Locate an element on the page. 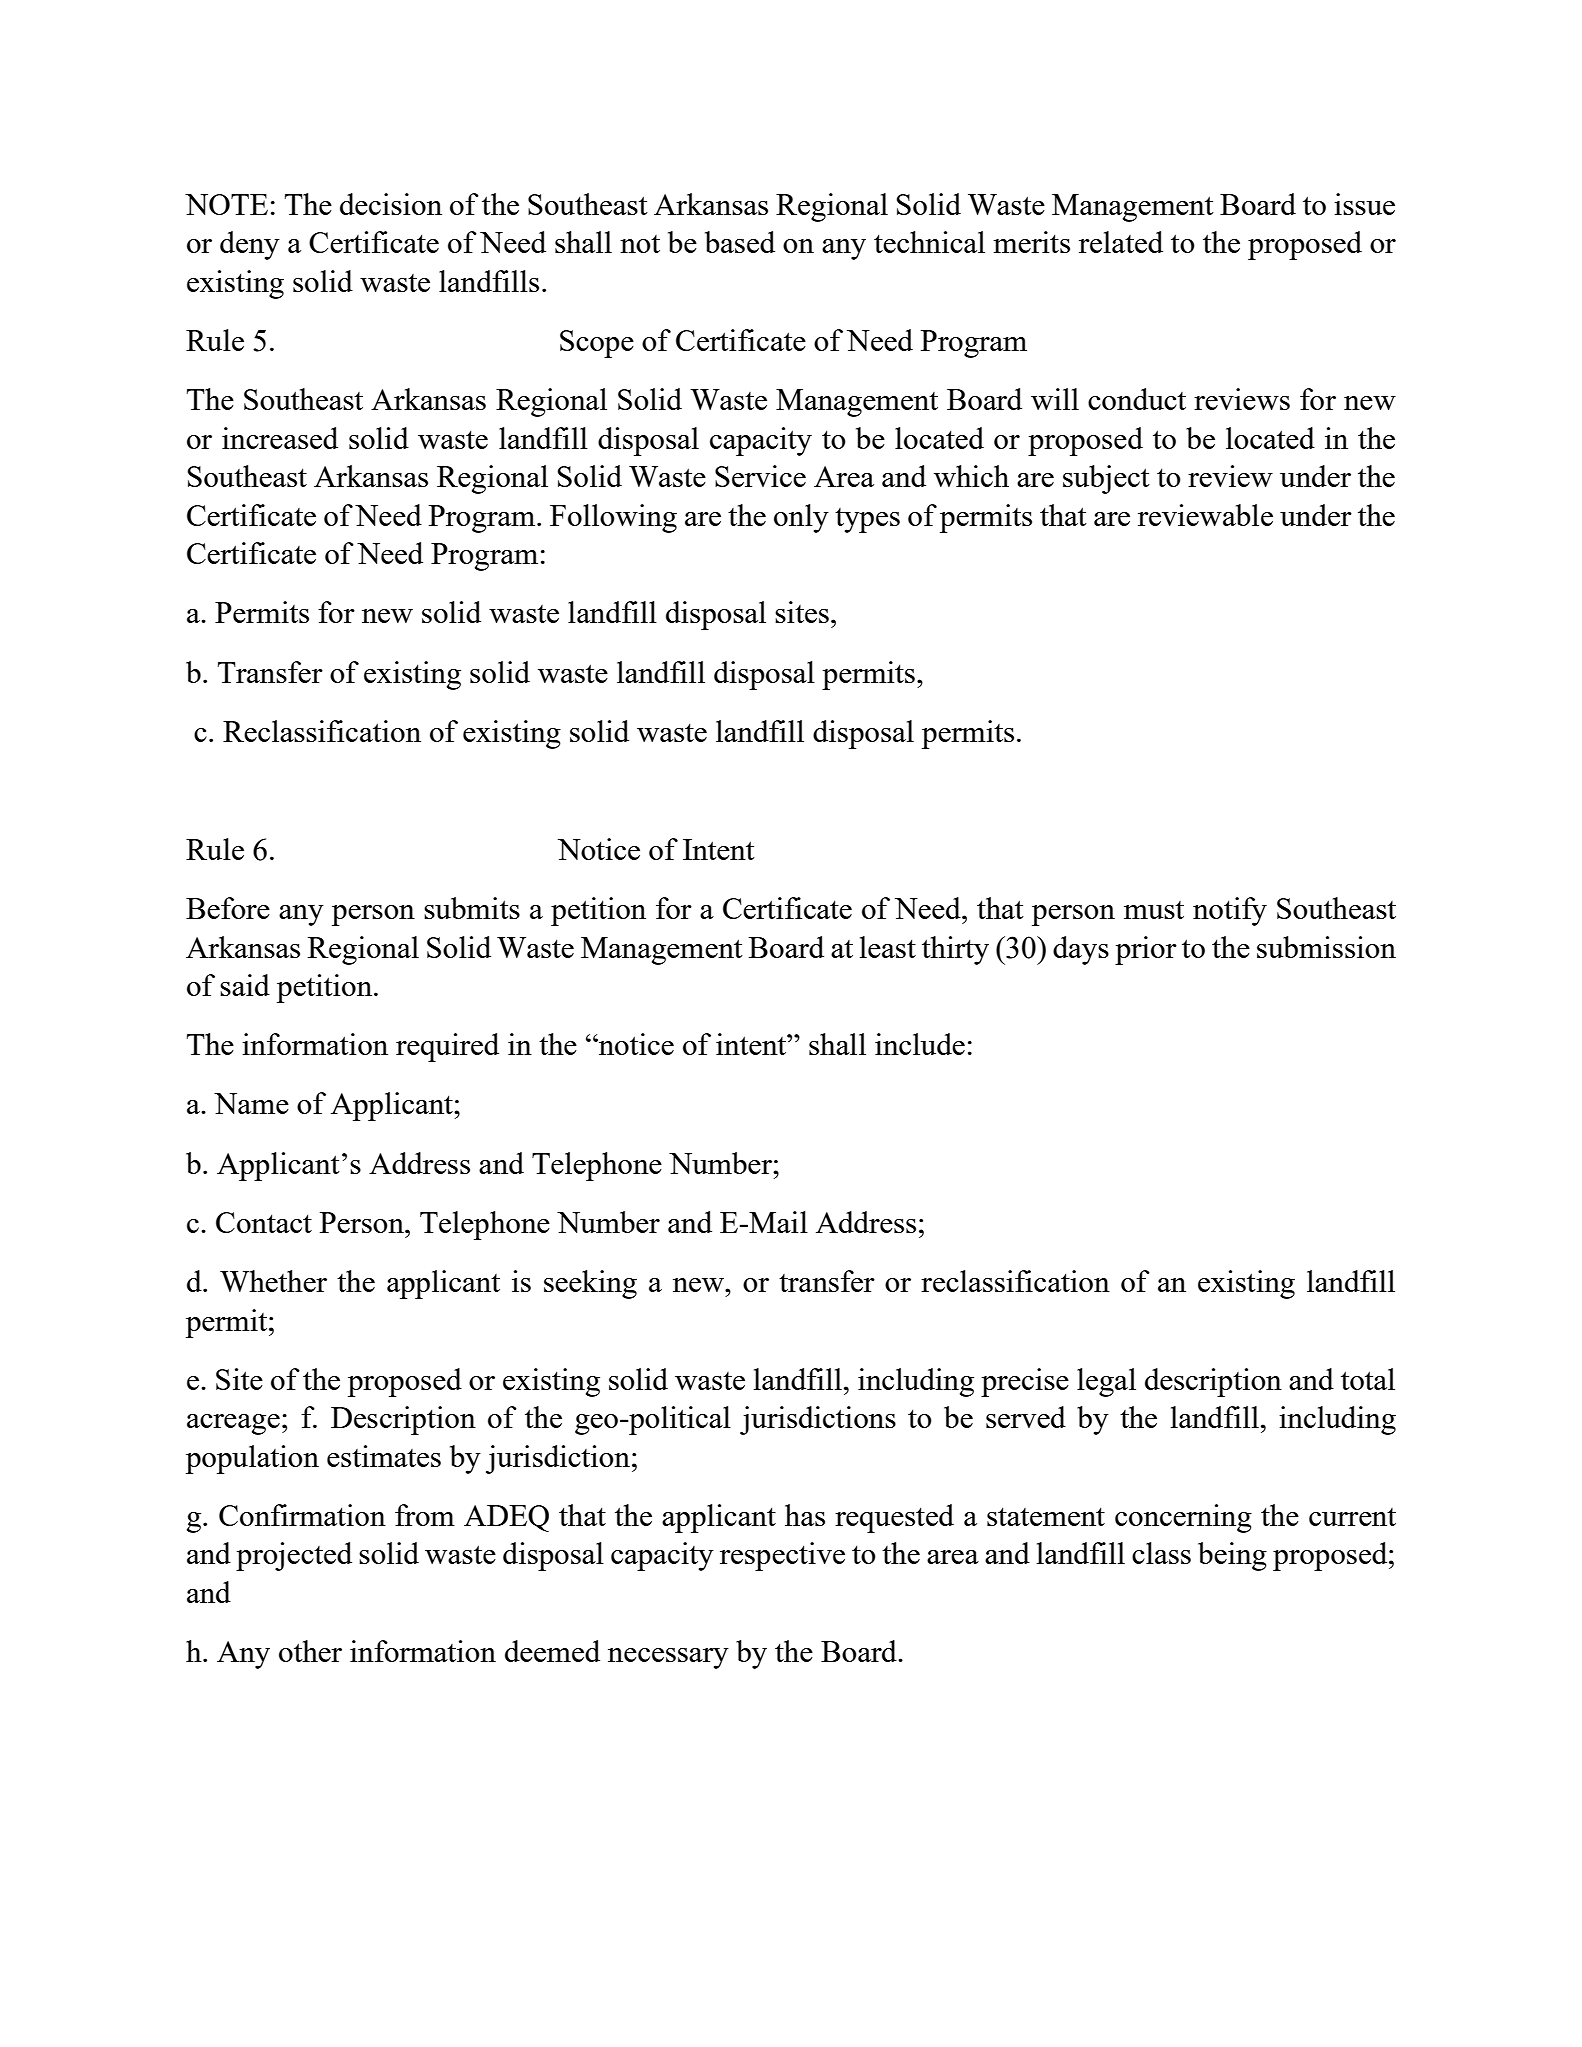  notify is located at coordinates (1230, 911).
